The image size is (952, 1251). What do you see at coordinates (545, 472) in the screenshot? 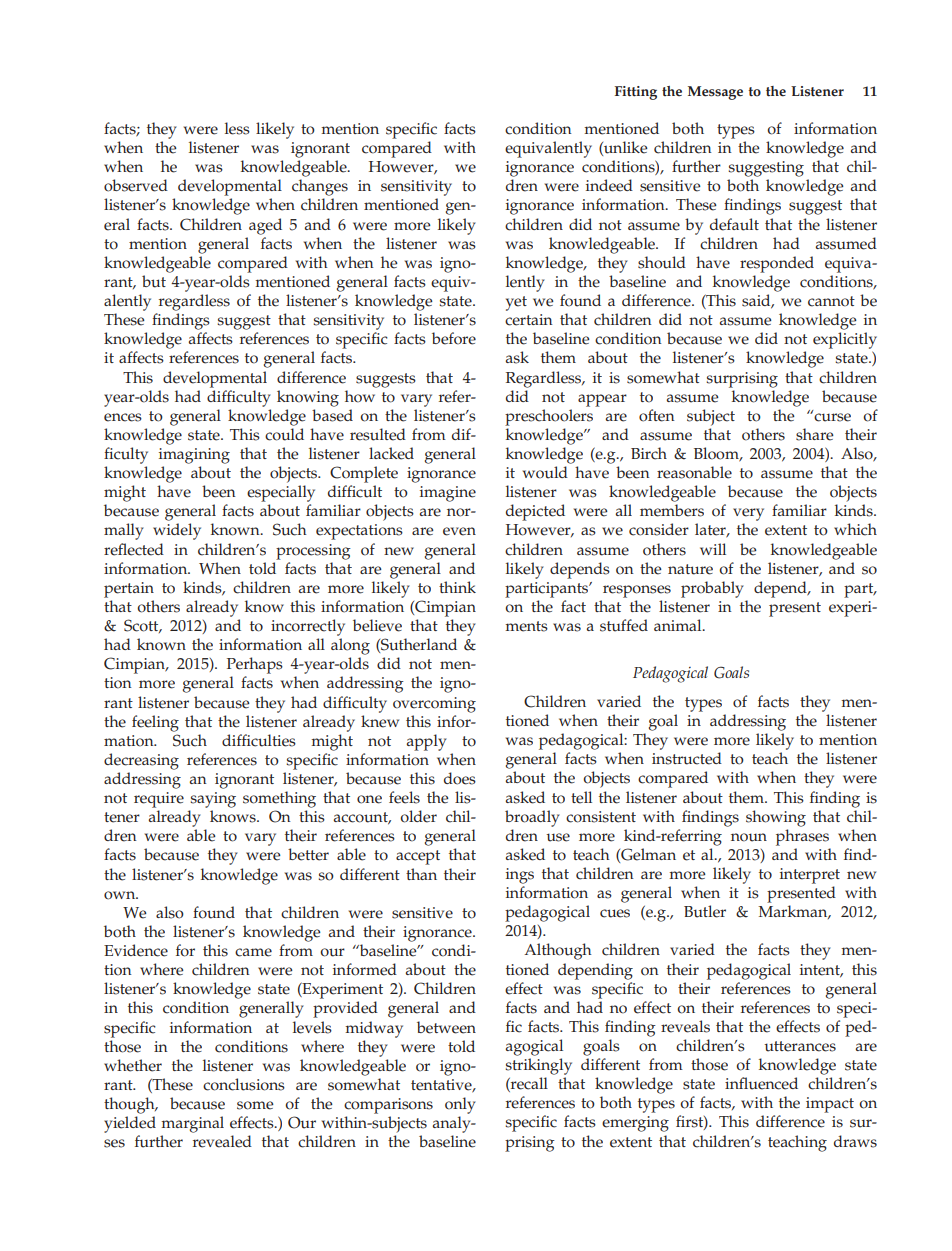
I see `would` at bounding box center [545, 472].
